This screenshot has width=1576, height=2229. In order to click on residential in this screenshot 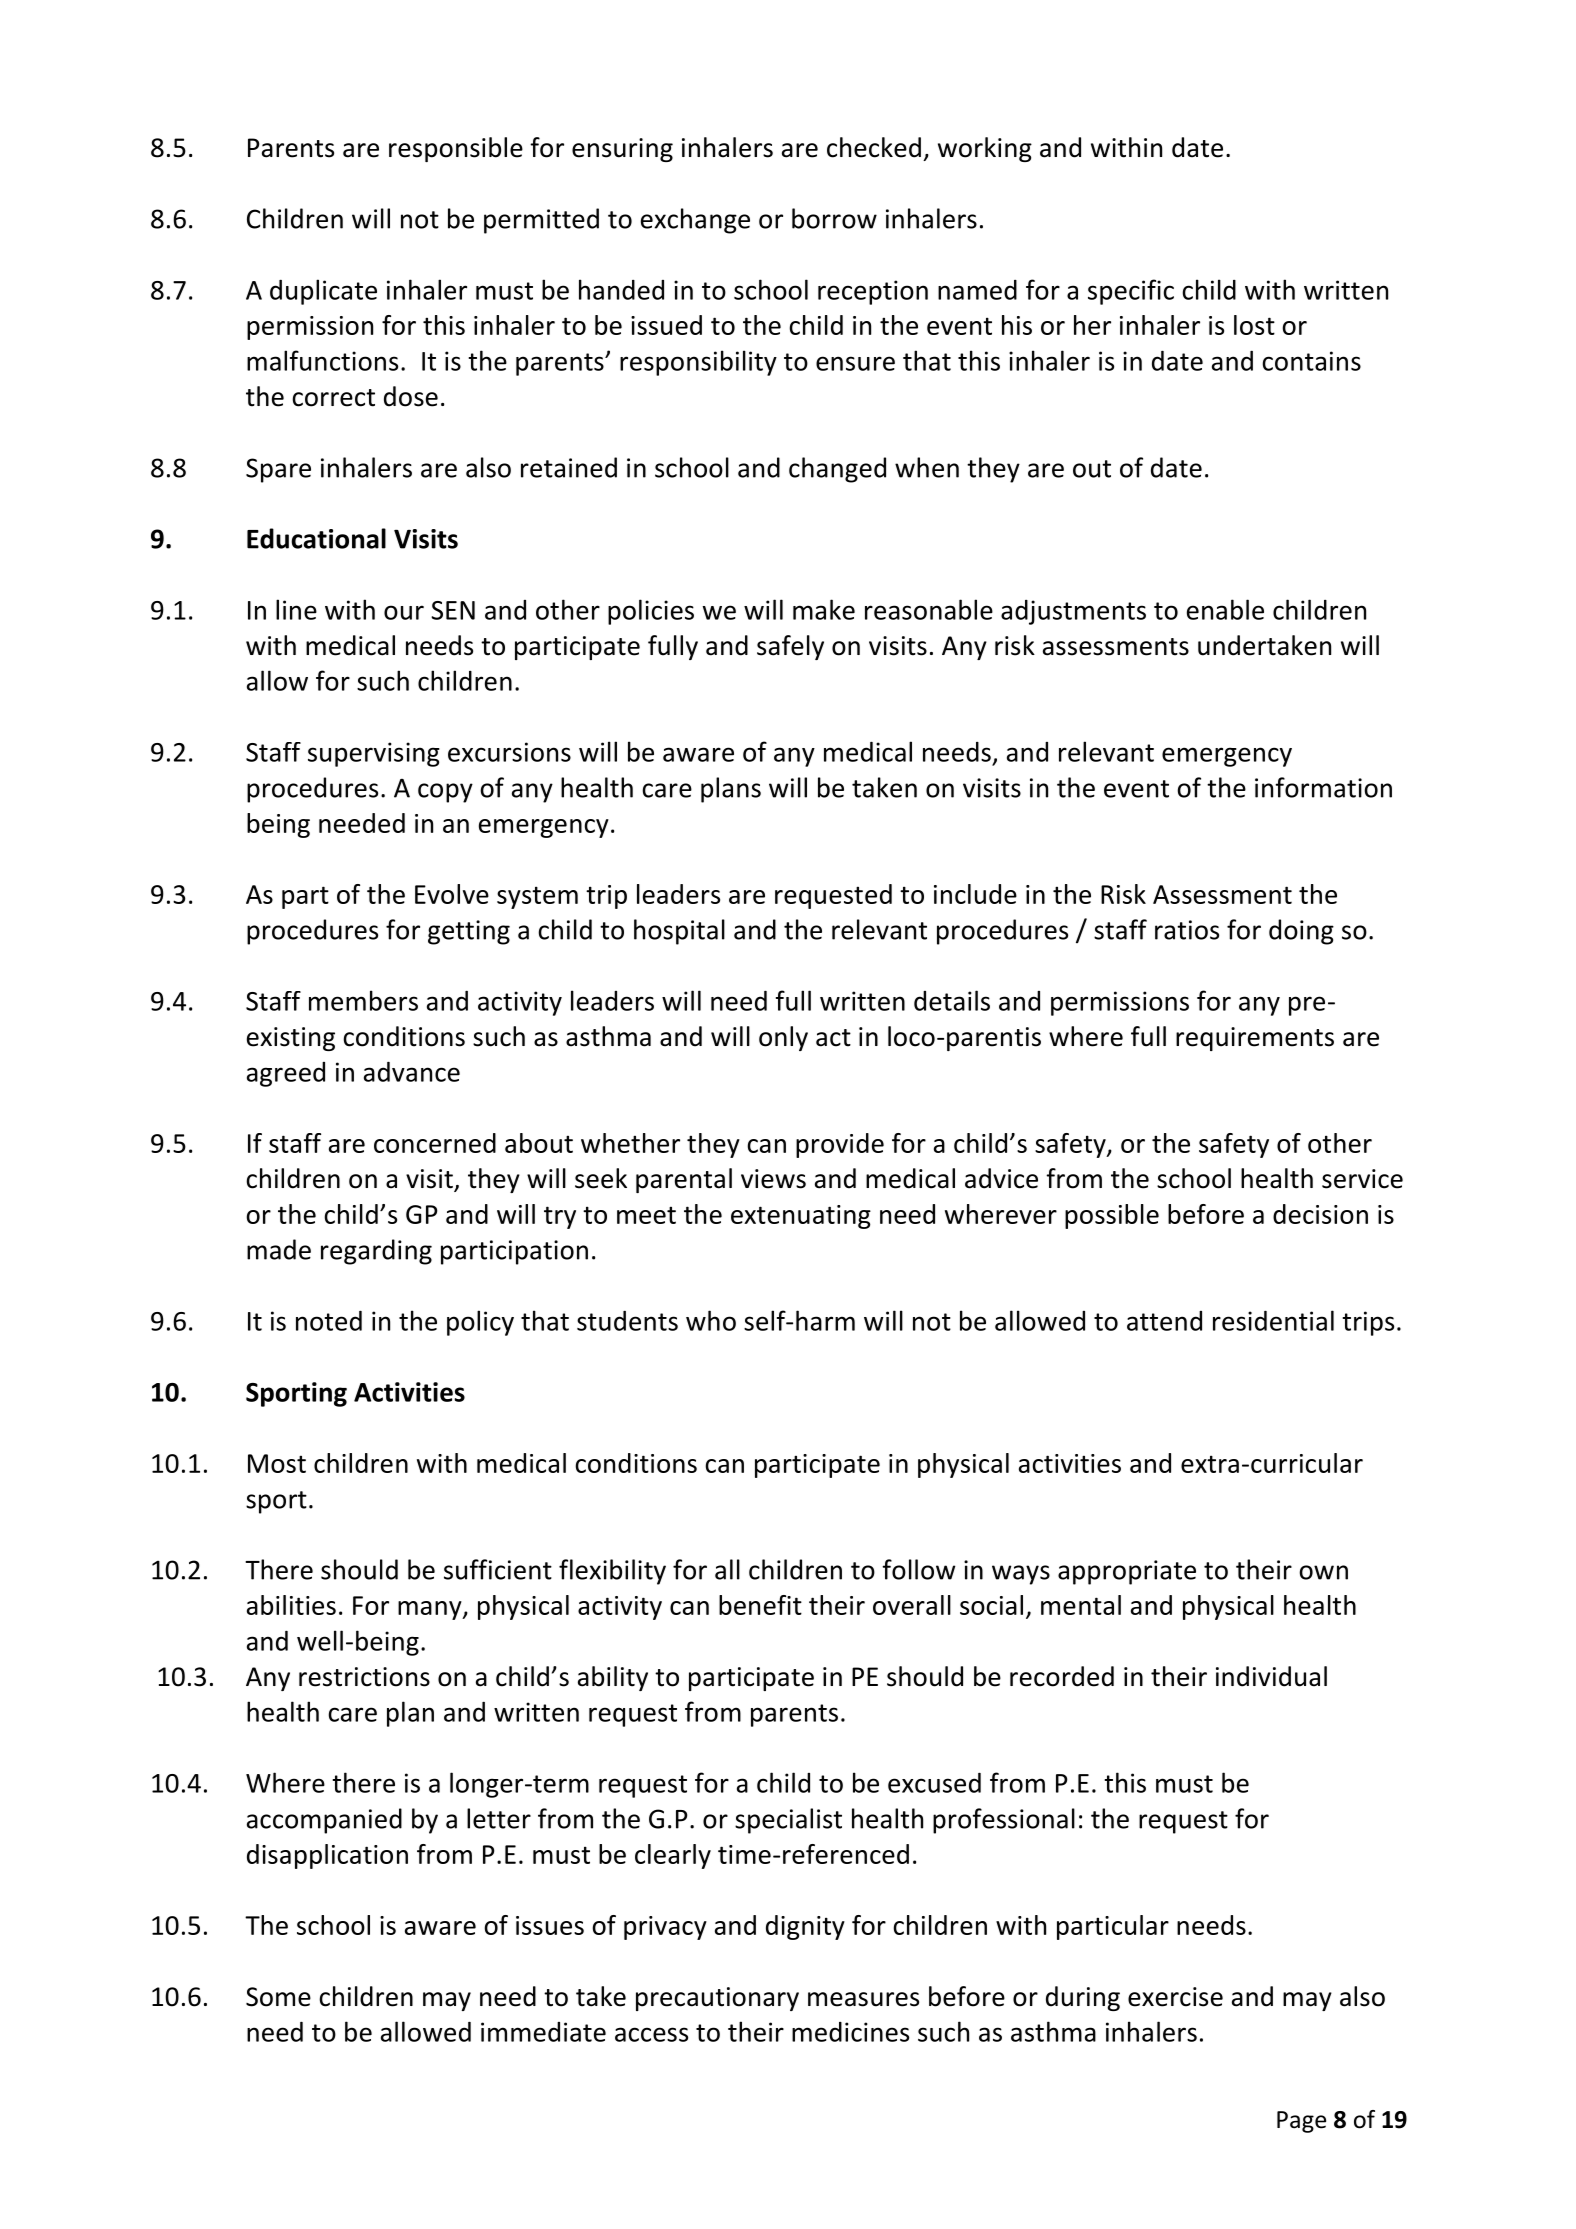, I will do `click(1273, 1320)`.
